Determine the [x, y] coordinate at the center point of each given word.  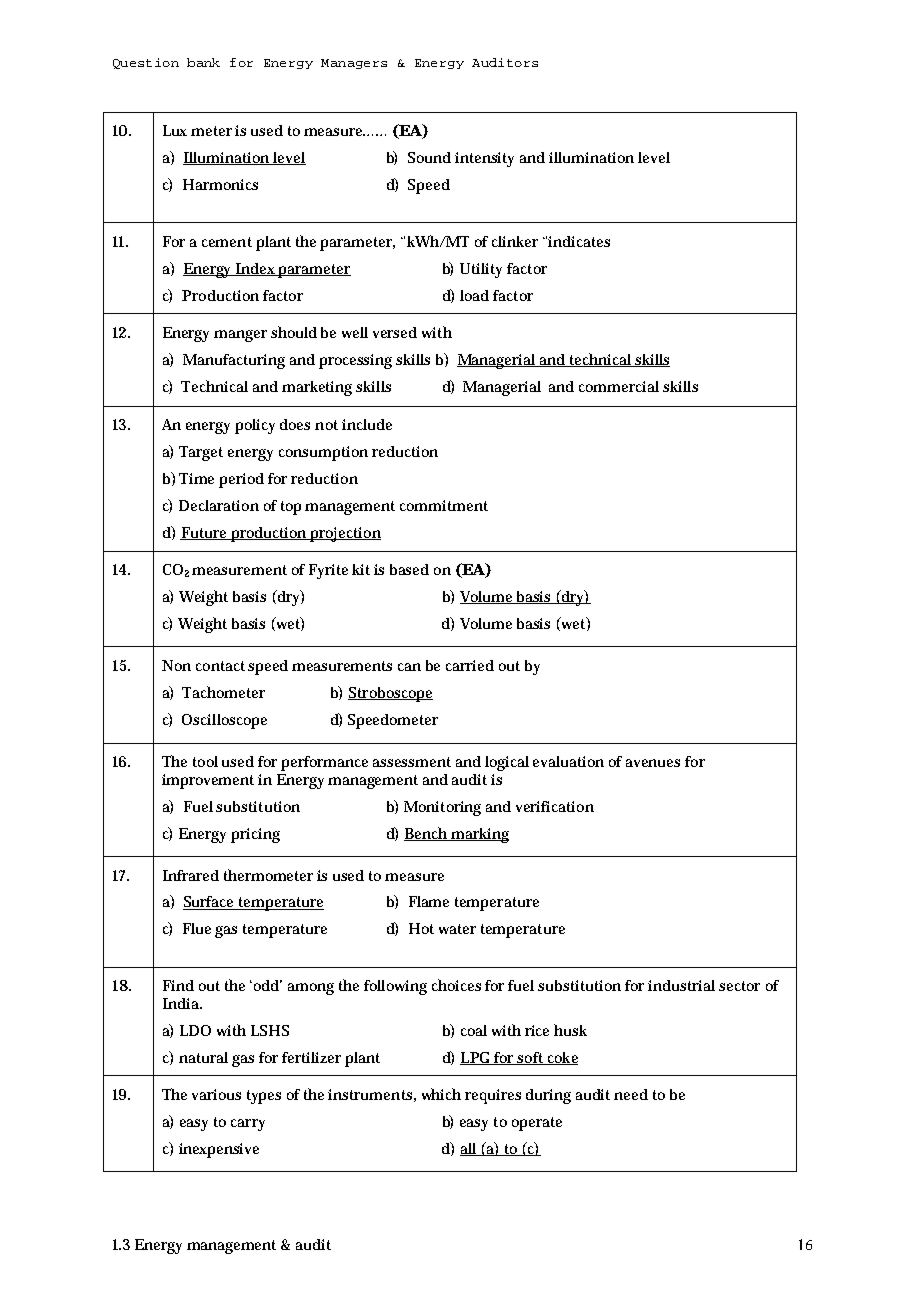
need [631, 1094]
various [216, 1094]
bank [203, 62]
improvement [208, 781]
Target [201, 453]
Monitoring [442, 808]
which [441, 1094]
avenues [653, 763]
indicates [579, 241]
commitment [444, 505]
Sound [429, 157]
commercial [619, 386]
